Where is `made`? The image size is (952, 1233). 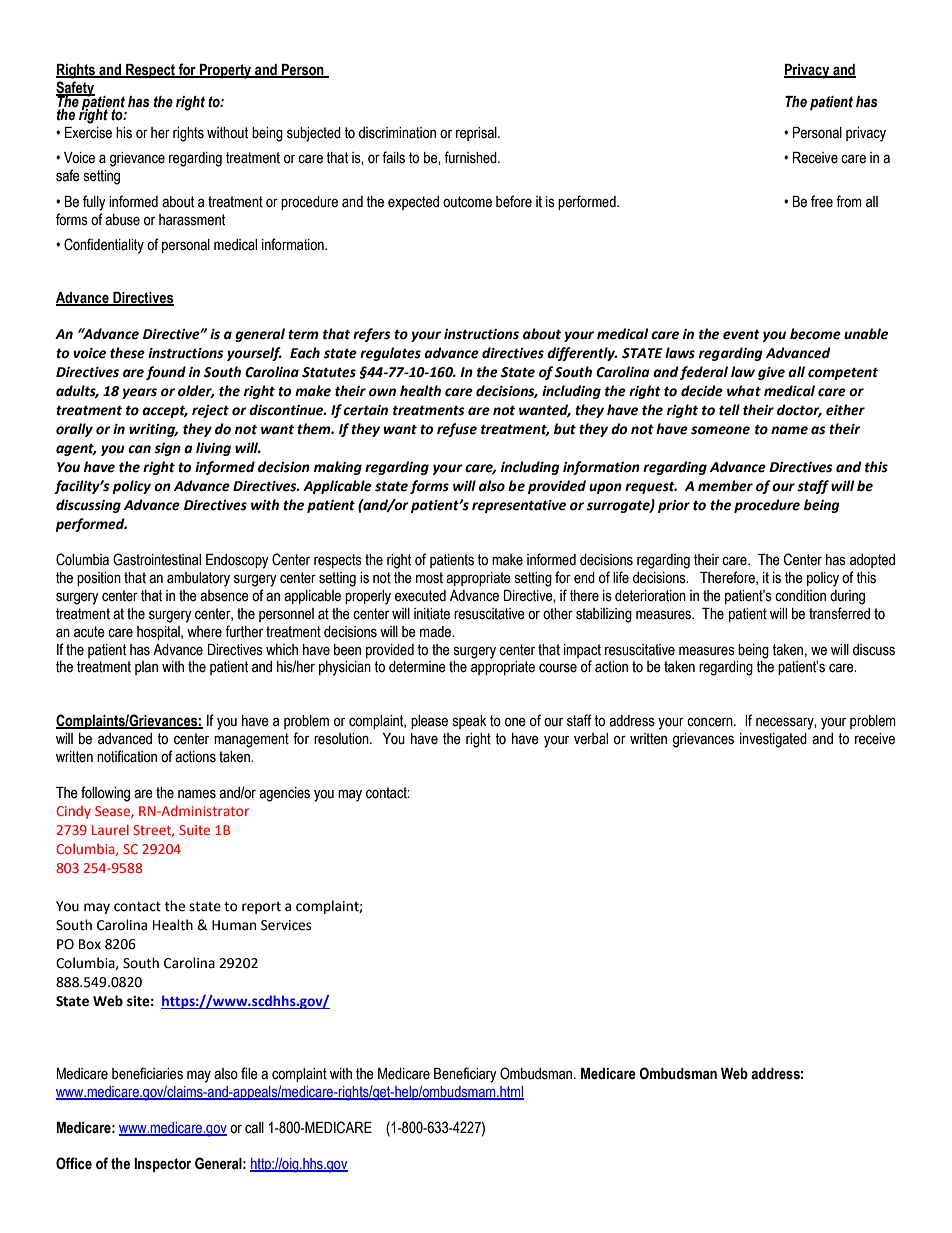 made is located at coordinates (437, 632).
